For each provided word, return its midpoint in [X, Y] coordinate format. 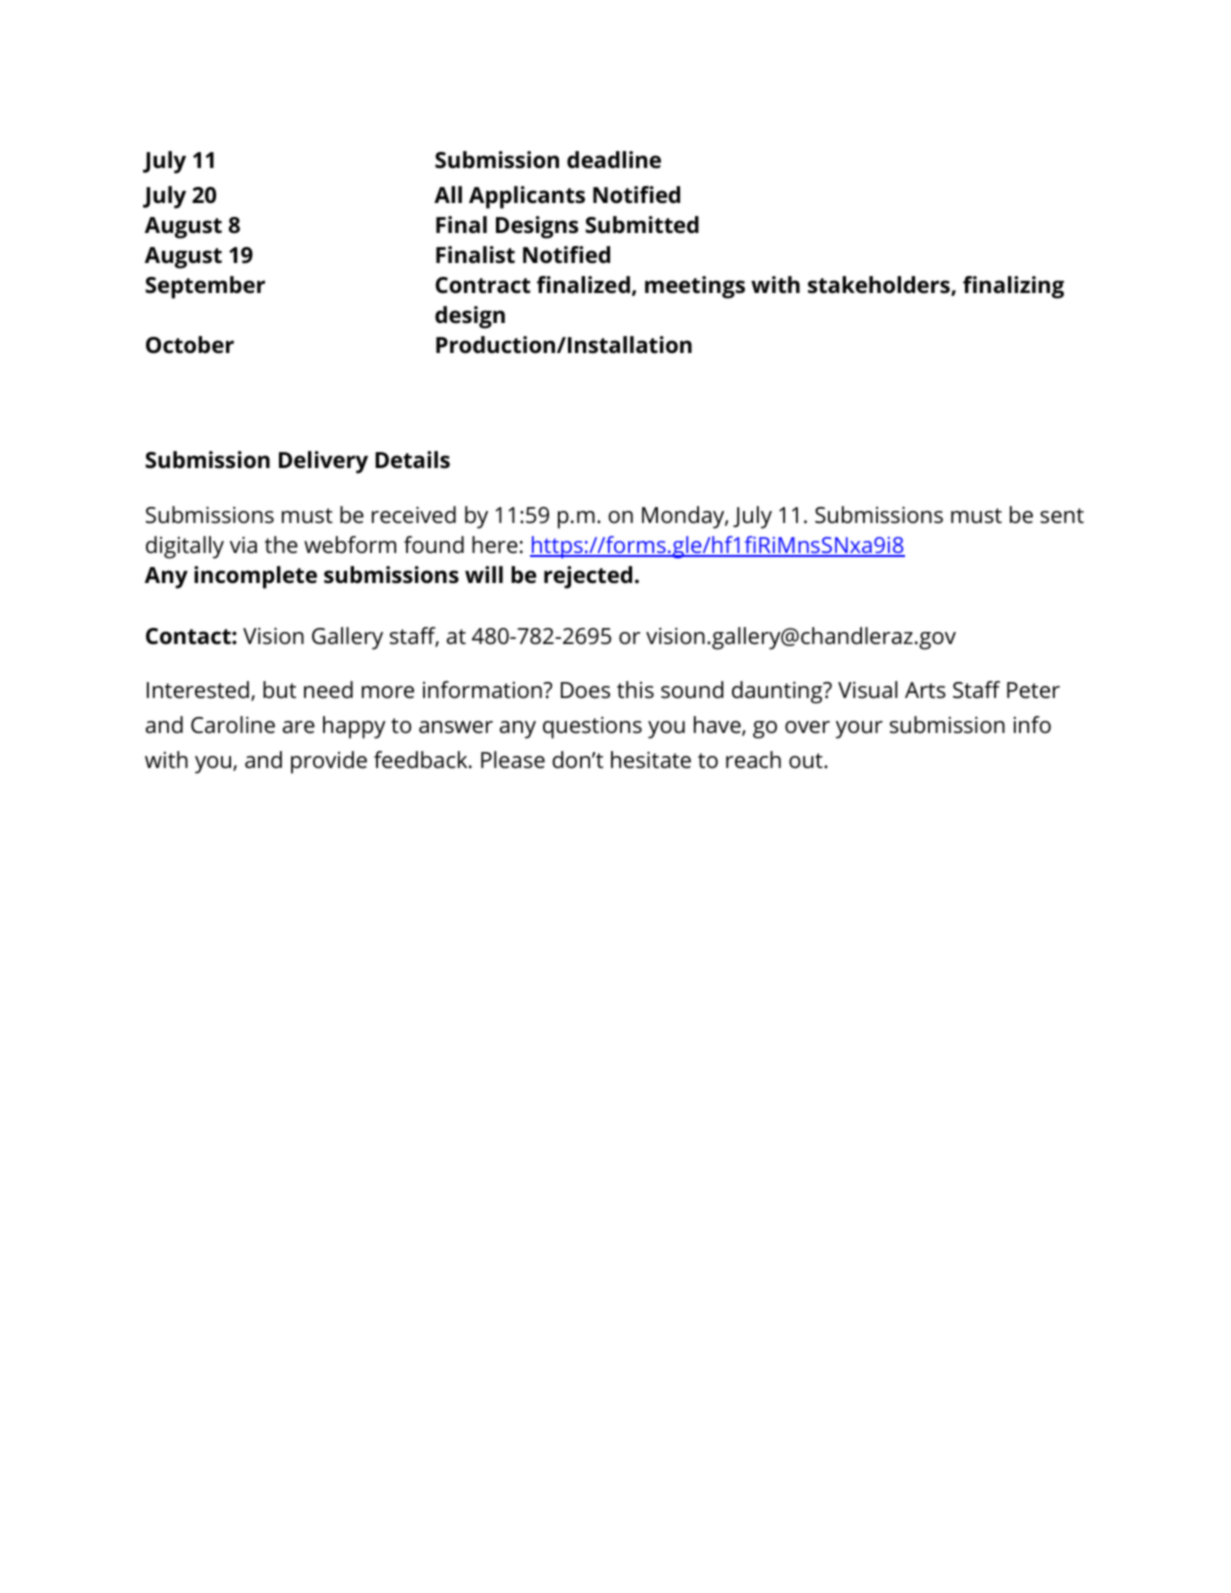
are [299, 727]
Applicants [527, 197]
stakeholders [880, 286]
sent [1062, 516]
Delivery [323, 462]
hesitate [651, 760]
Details [412, 460]
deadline [614, 160]
